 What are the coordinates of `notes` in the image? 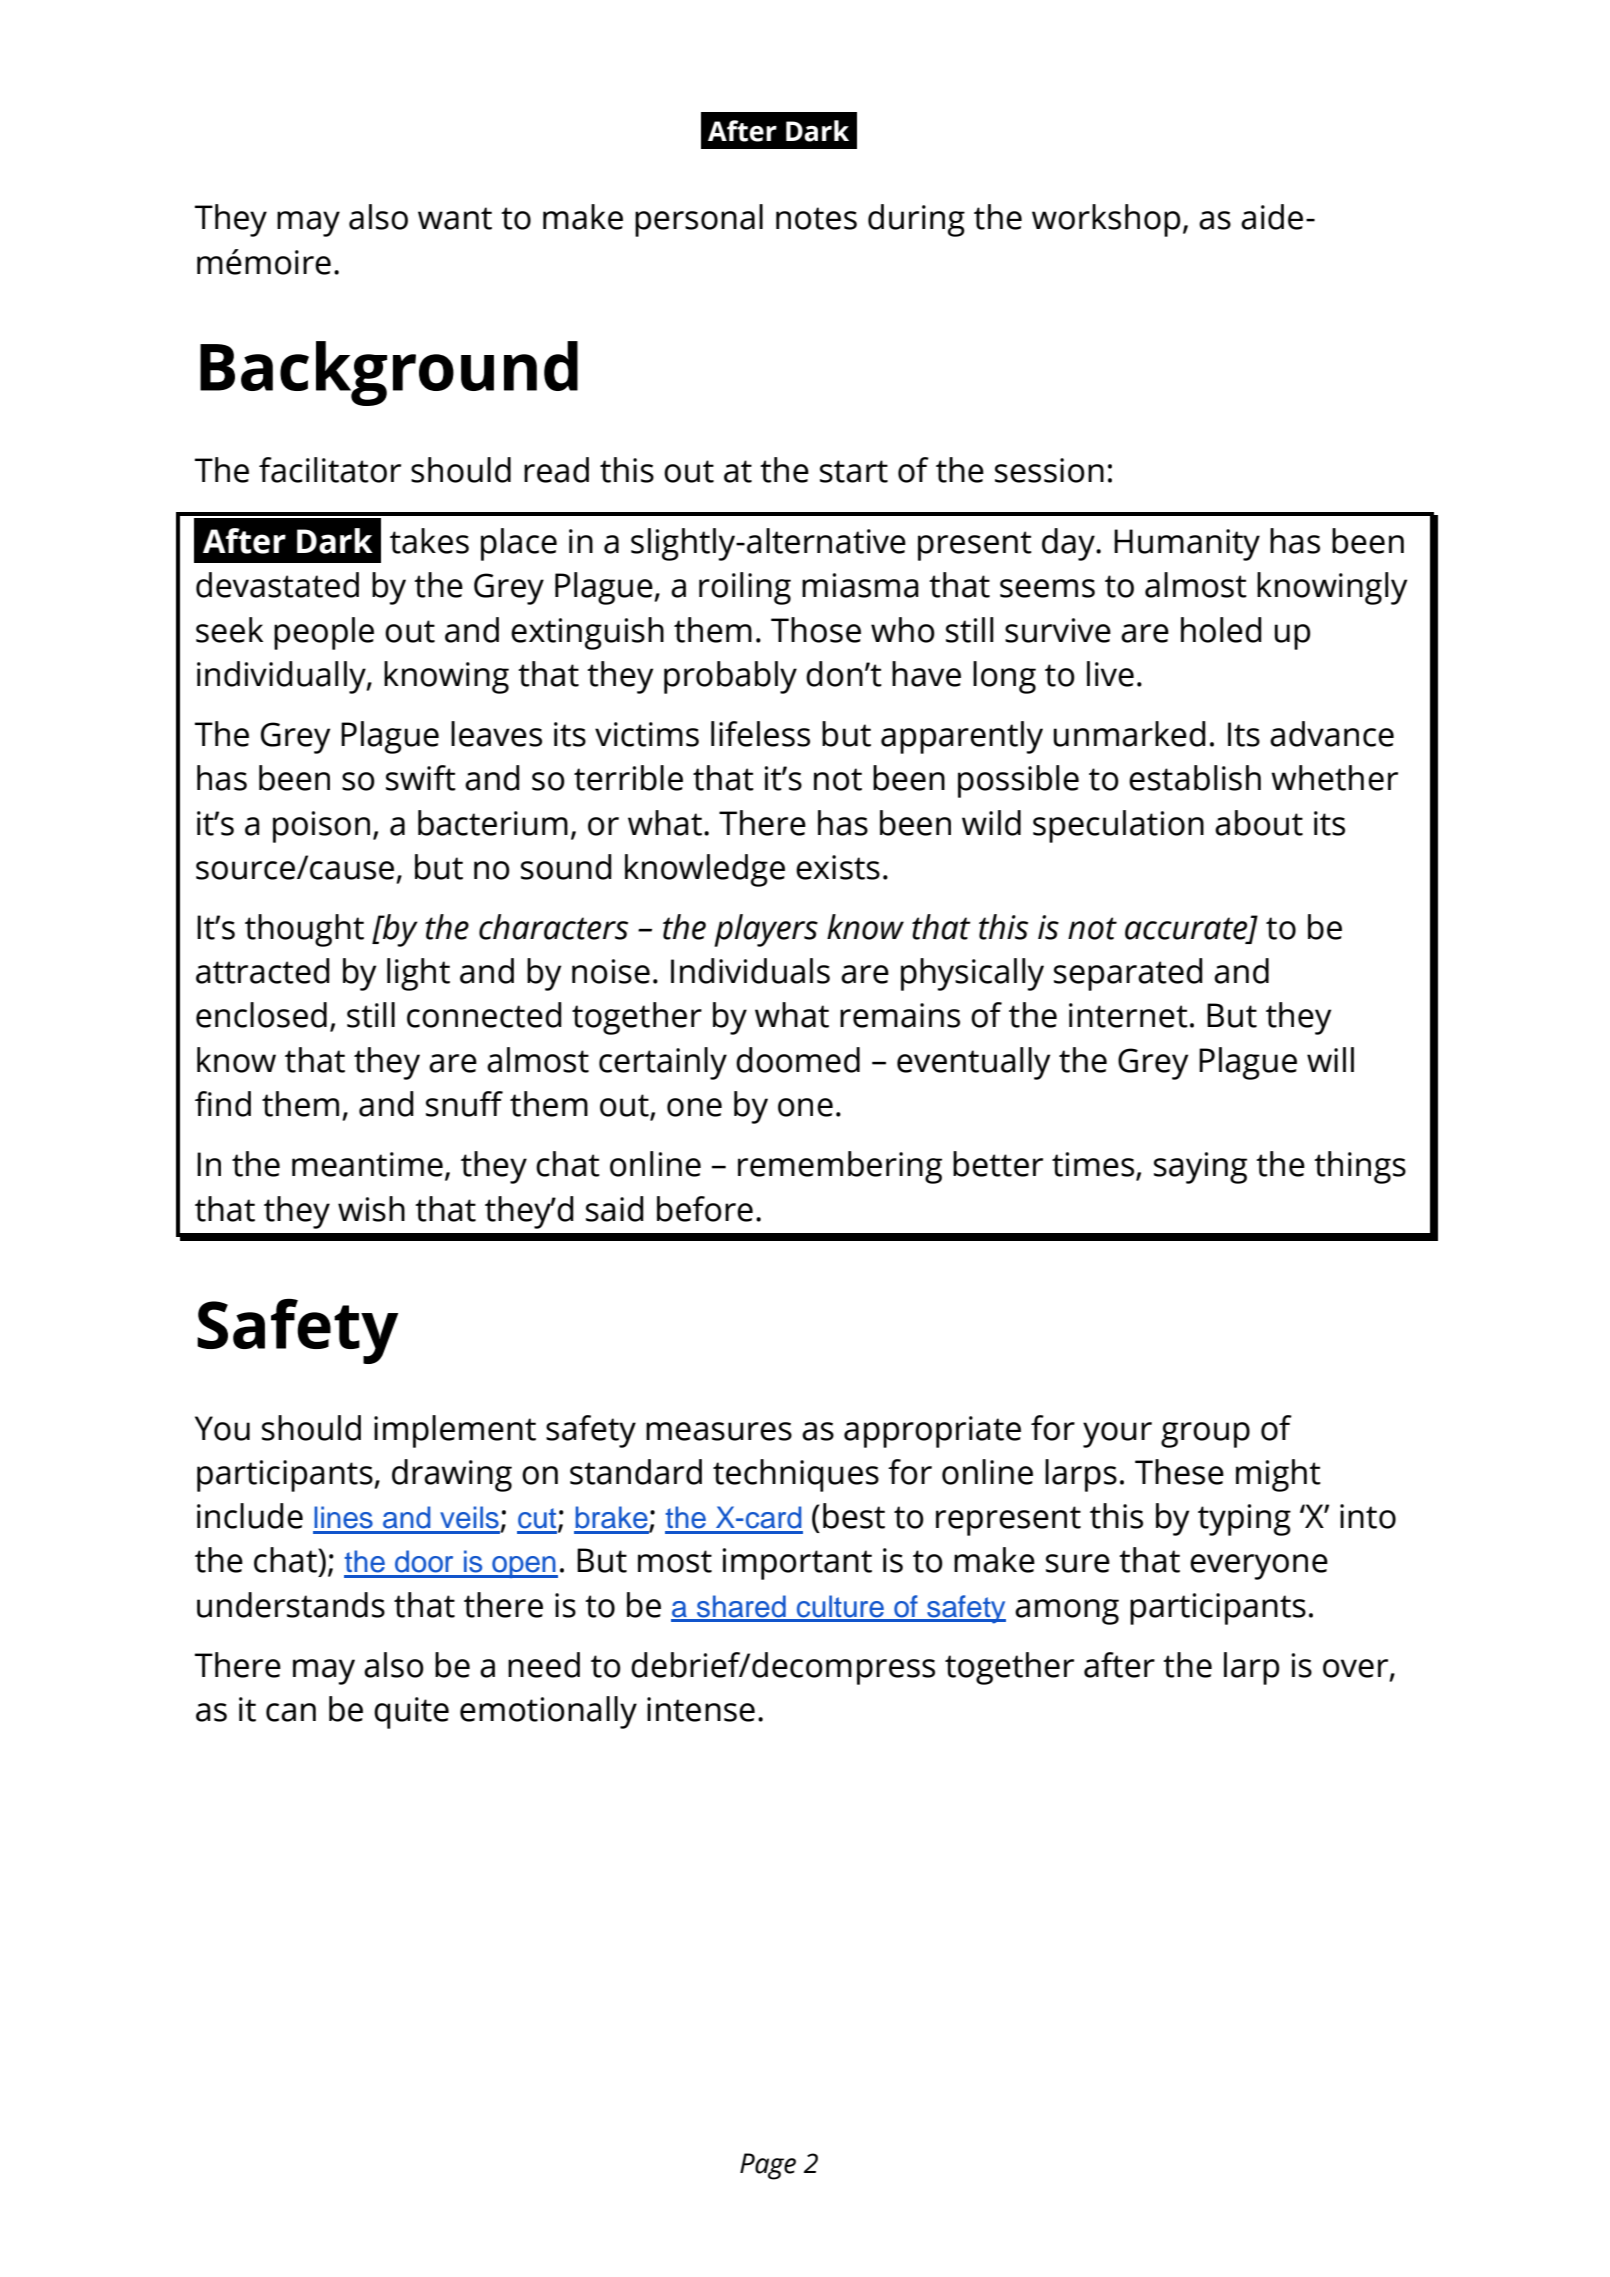 It's located at (816, 218).
